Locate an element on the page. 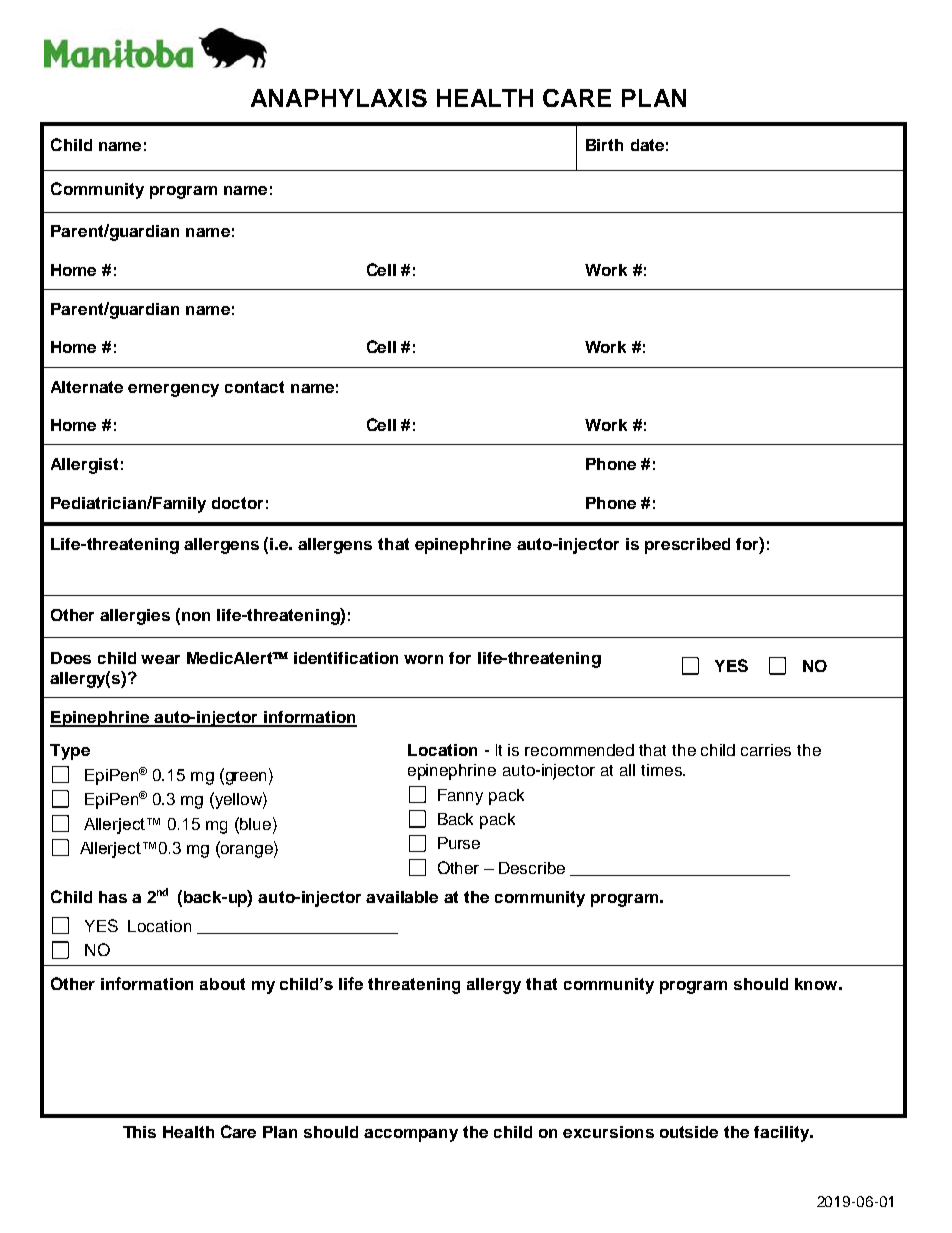 Image resolution: width=952 pixels, height=1233 pixels. ANAPHYLAXIS is located at coordinates (339, 98).
